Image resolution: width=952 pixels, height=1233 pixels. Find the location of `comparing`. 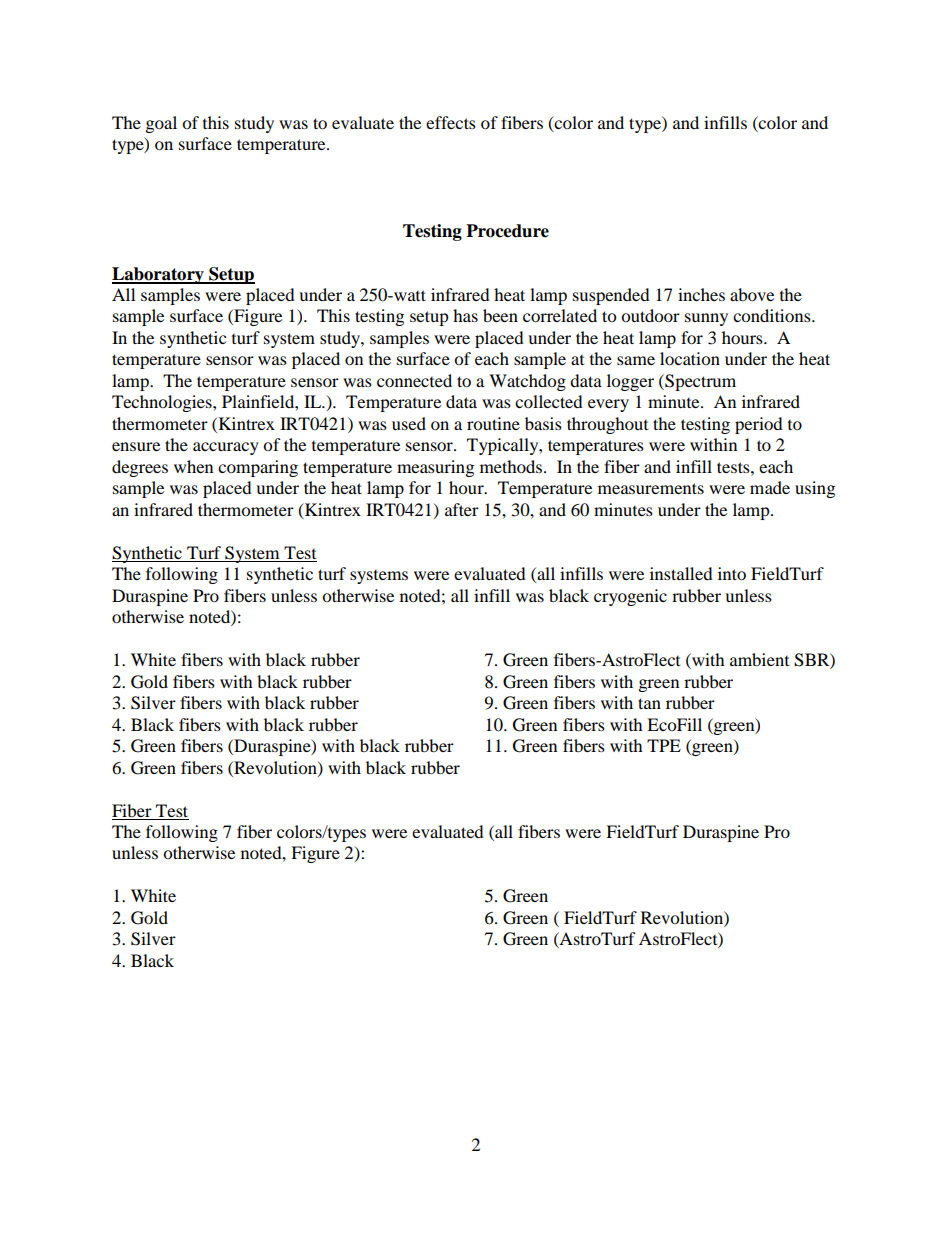

comparing is located at coordinates (258, 468).
